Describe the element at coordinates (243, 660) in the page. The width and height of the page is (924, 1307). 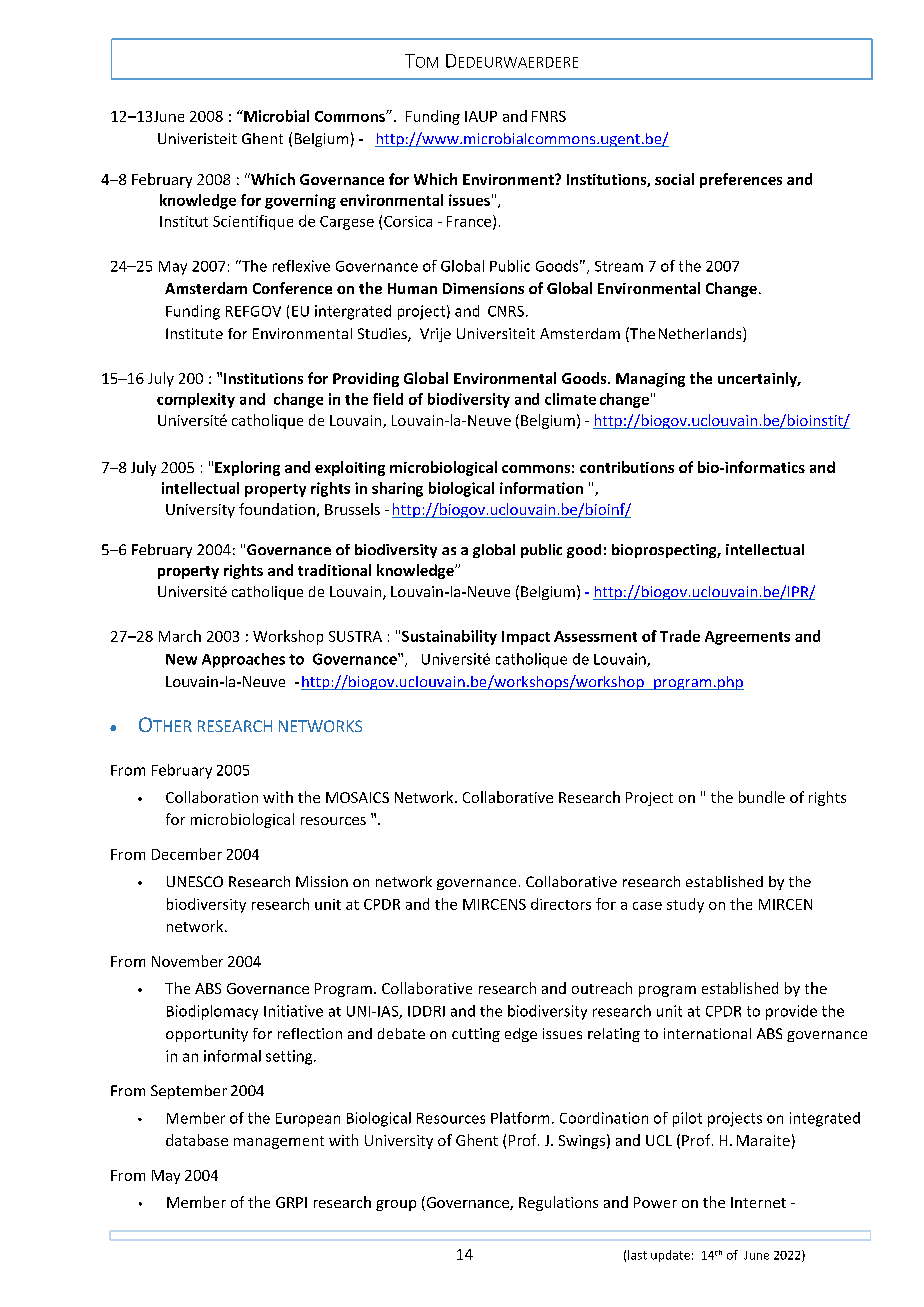
I see `Approaches` at that location.
